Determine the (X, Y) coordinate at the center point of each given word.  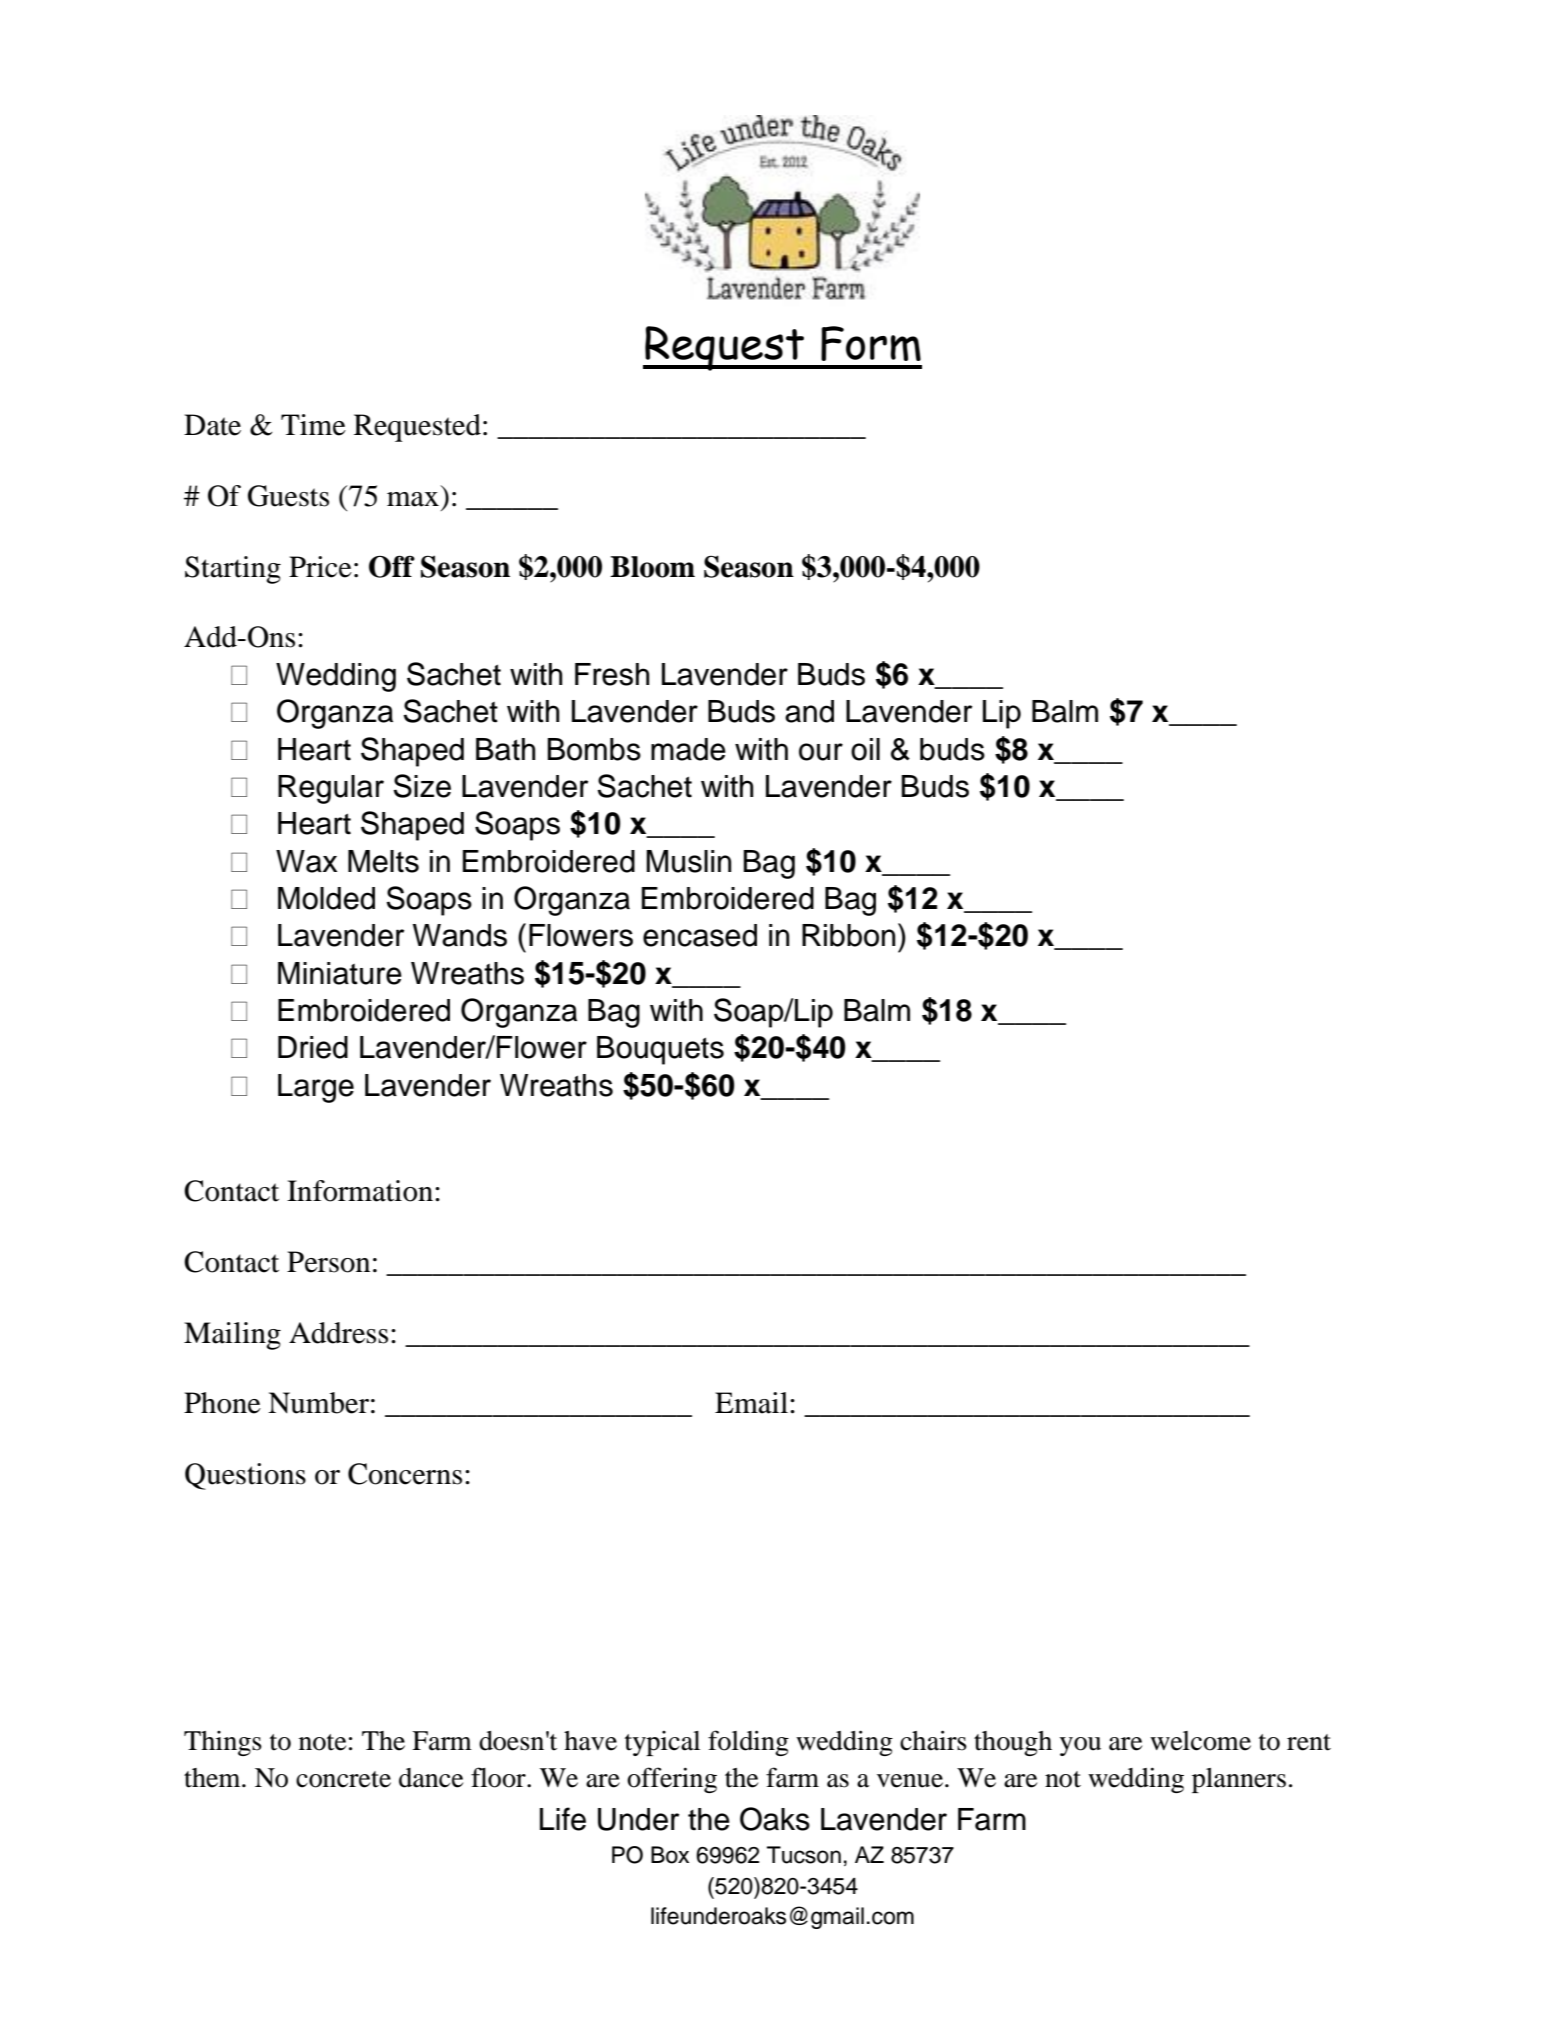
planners (1239, 1780)
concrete (343, 1779)
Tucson (804, 1855)
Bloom (652, 567)
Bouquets (660, 1050)
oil (865, 749)
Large (316, 1088)
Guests (288, 496)
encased (700, 935)
